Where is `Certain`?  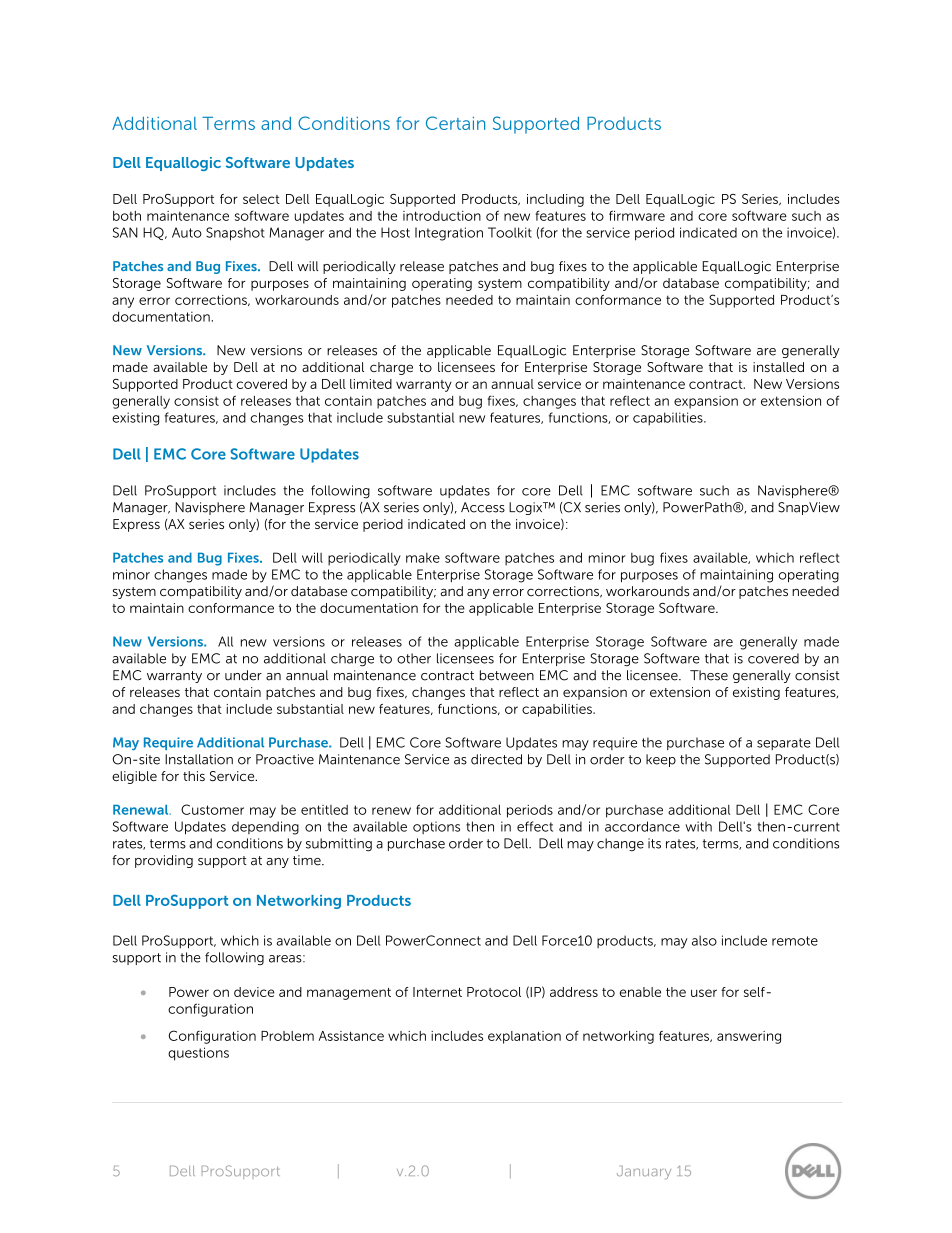
Certain is located at coordinates (455, 123).
